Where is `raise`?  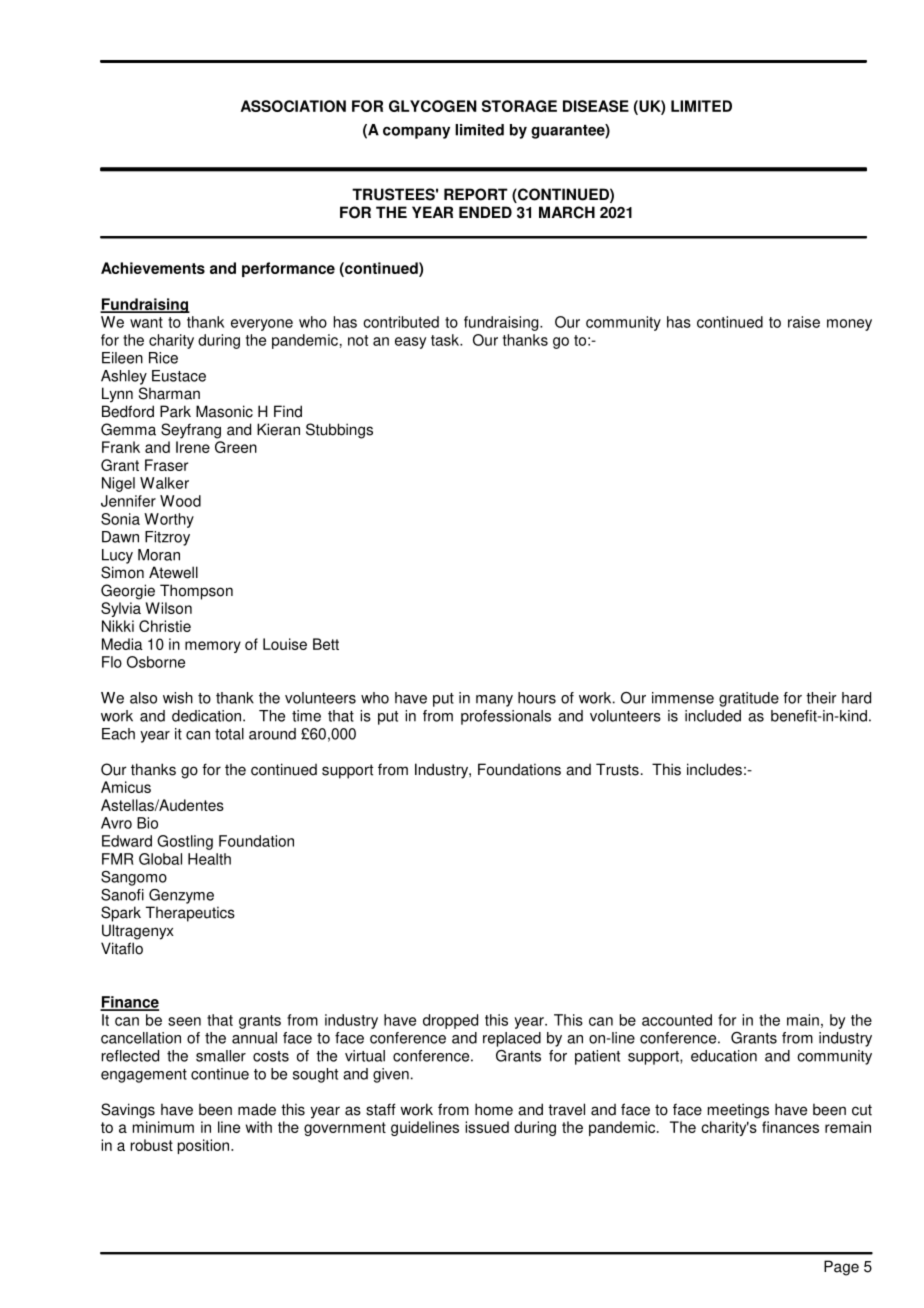 raise is located at coordinates (804, 322).
